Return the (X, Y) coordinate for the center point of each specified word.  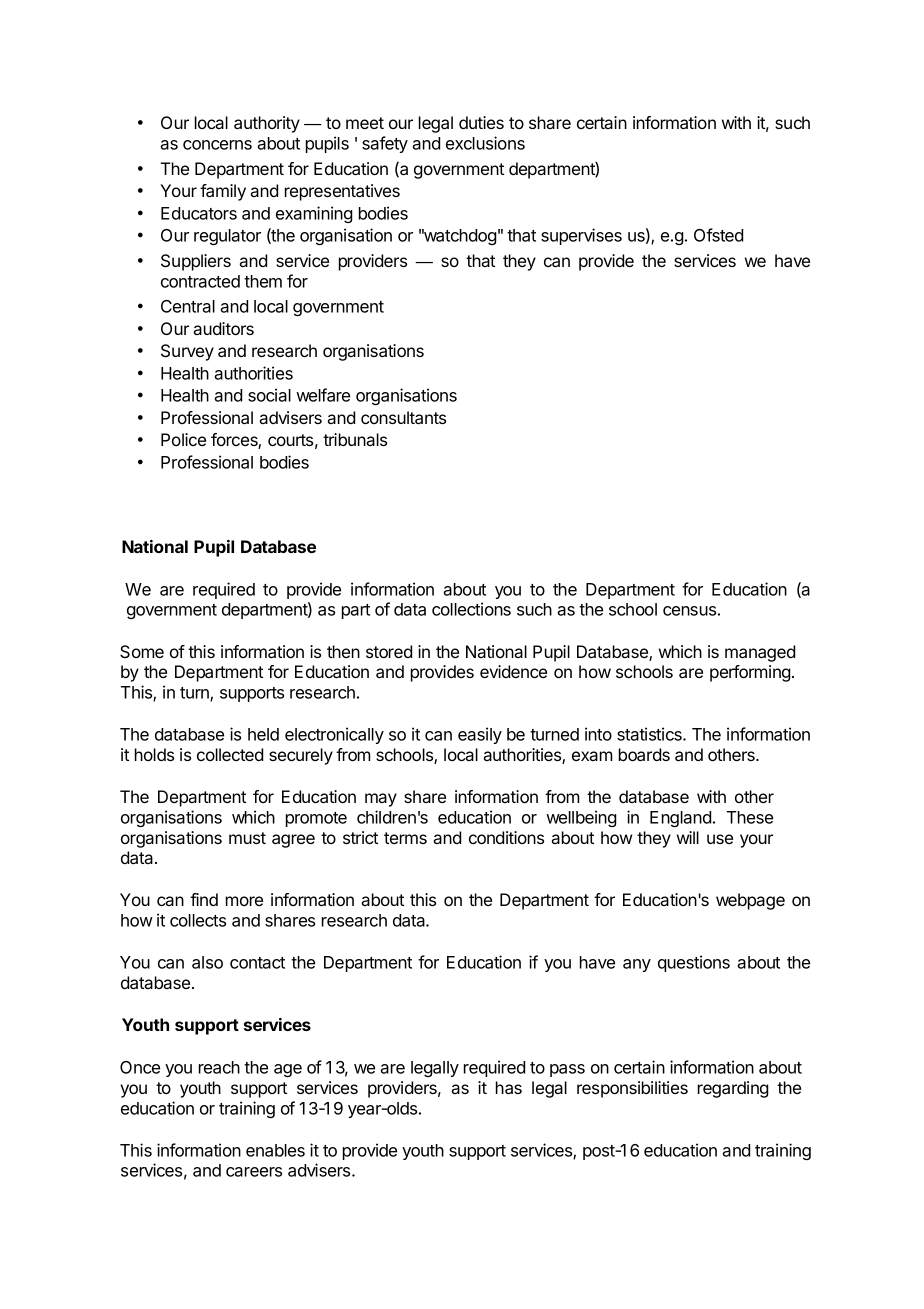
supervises (581, 236)
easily (480, 735)
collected (230, 754)
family (223, 192)
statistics (650, 734)
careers (254, 1172)
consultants (403, 417)
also (207, 962)
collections (471, 609)
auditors (223, 328)
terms (405, 838)
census (689, 611)
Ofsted (718, 235)
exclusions (485, 143)
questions (694, 963)
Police (183, 439)
